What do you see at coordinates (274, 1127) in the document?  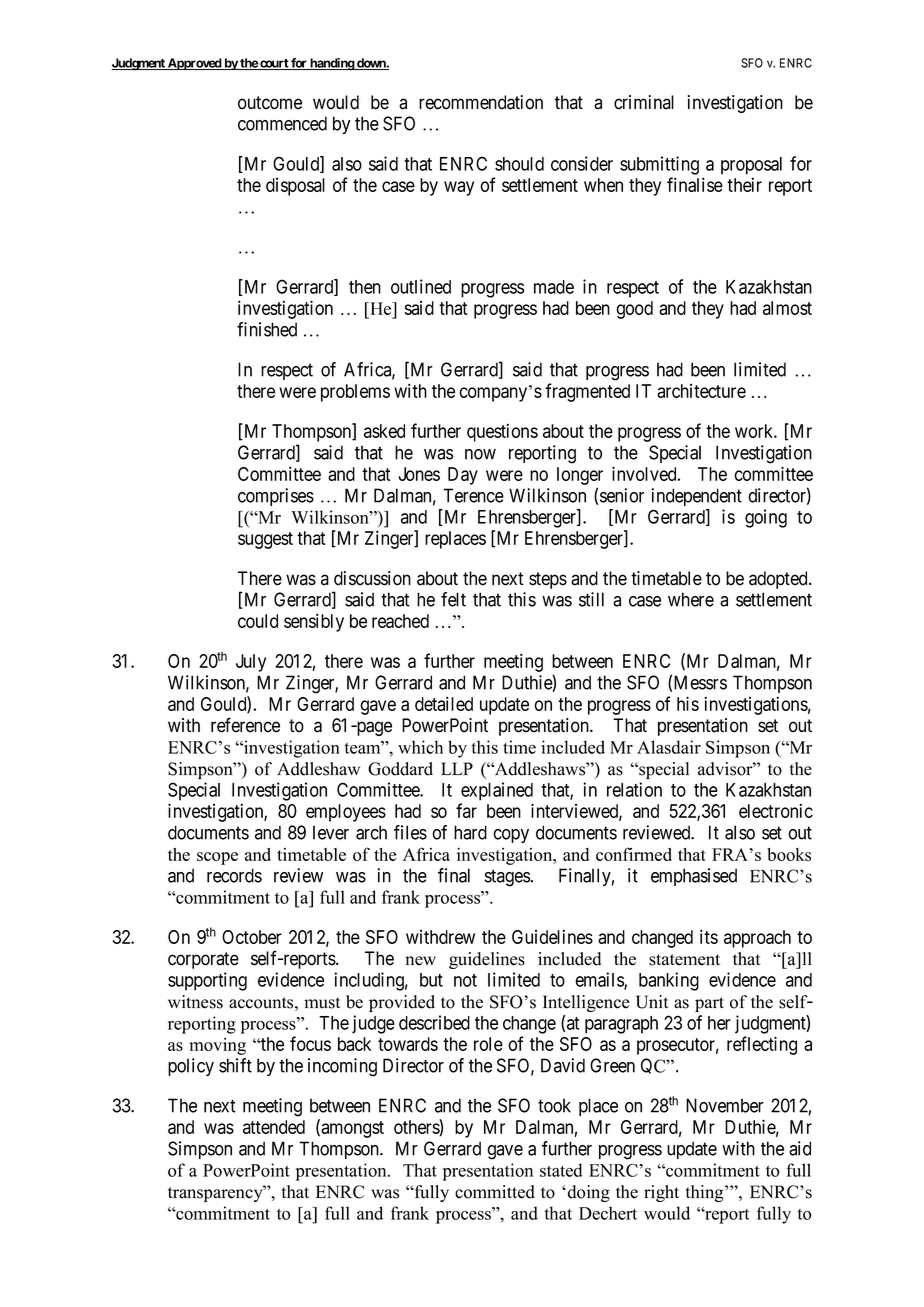 I see `attended` at bounding box center [274, 1127].
